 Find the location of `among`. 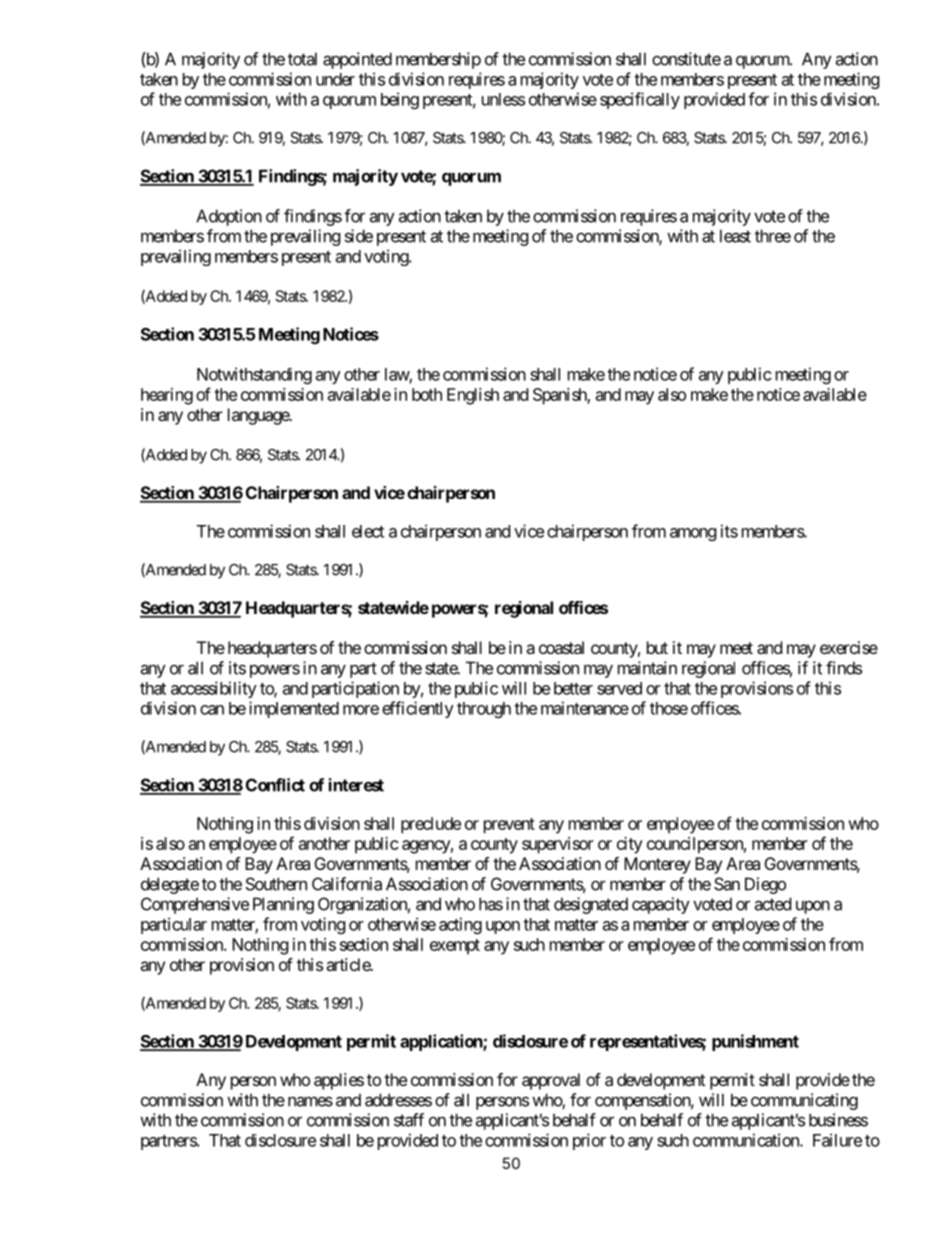

among is located at coordinates (693, 534).
